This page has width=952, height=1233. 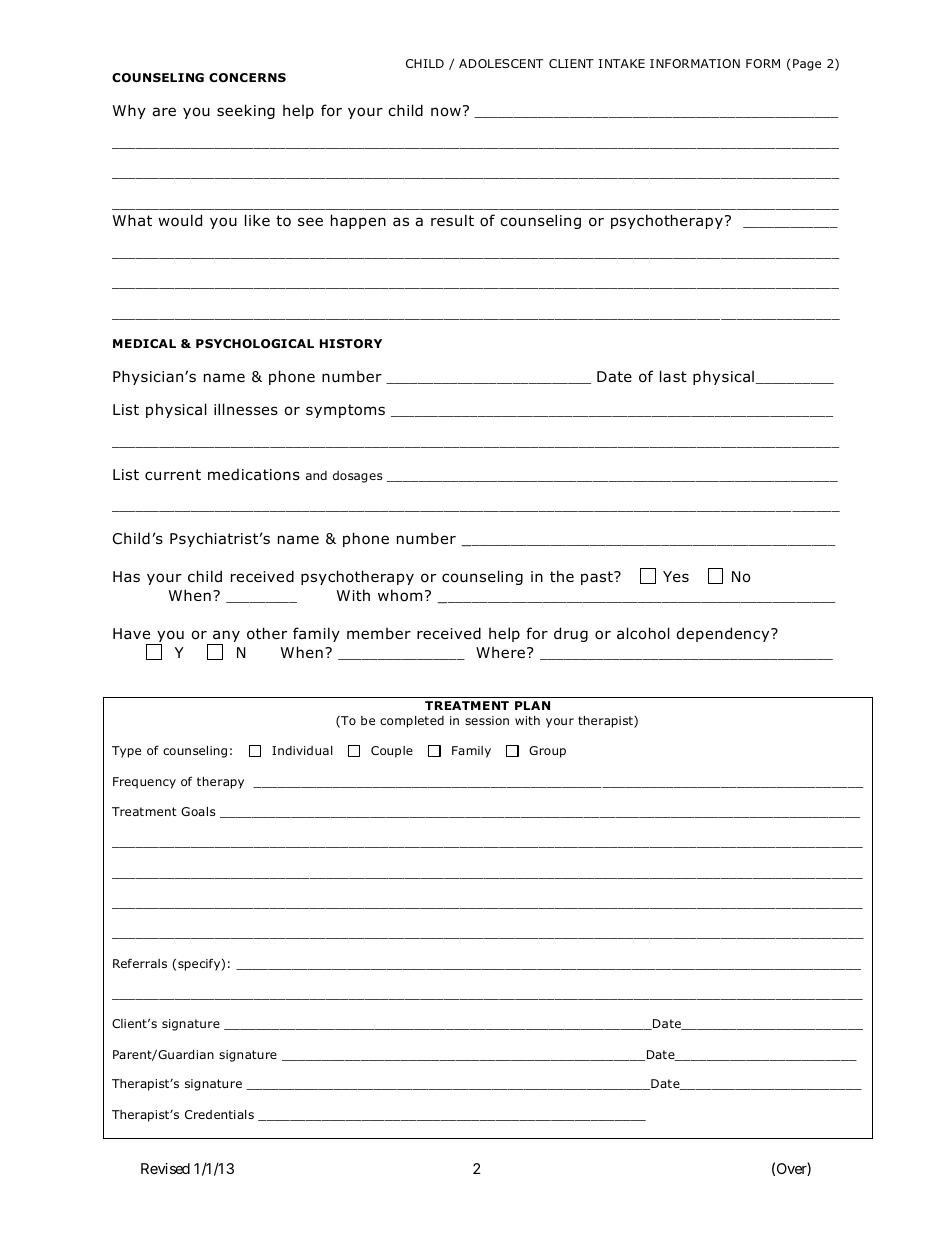 What do you see at coordinates (219, 1114) in the page?
I see `Credentials` at bounding box center [219, 1114].
